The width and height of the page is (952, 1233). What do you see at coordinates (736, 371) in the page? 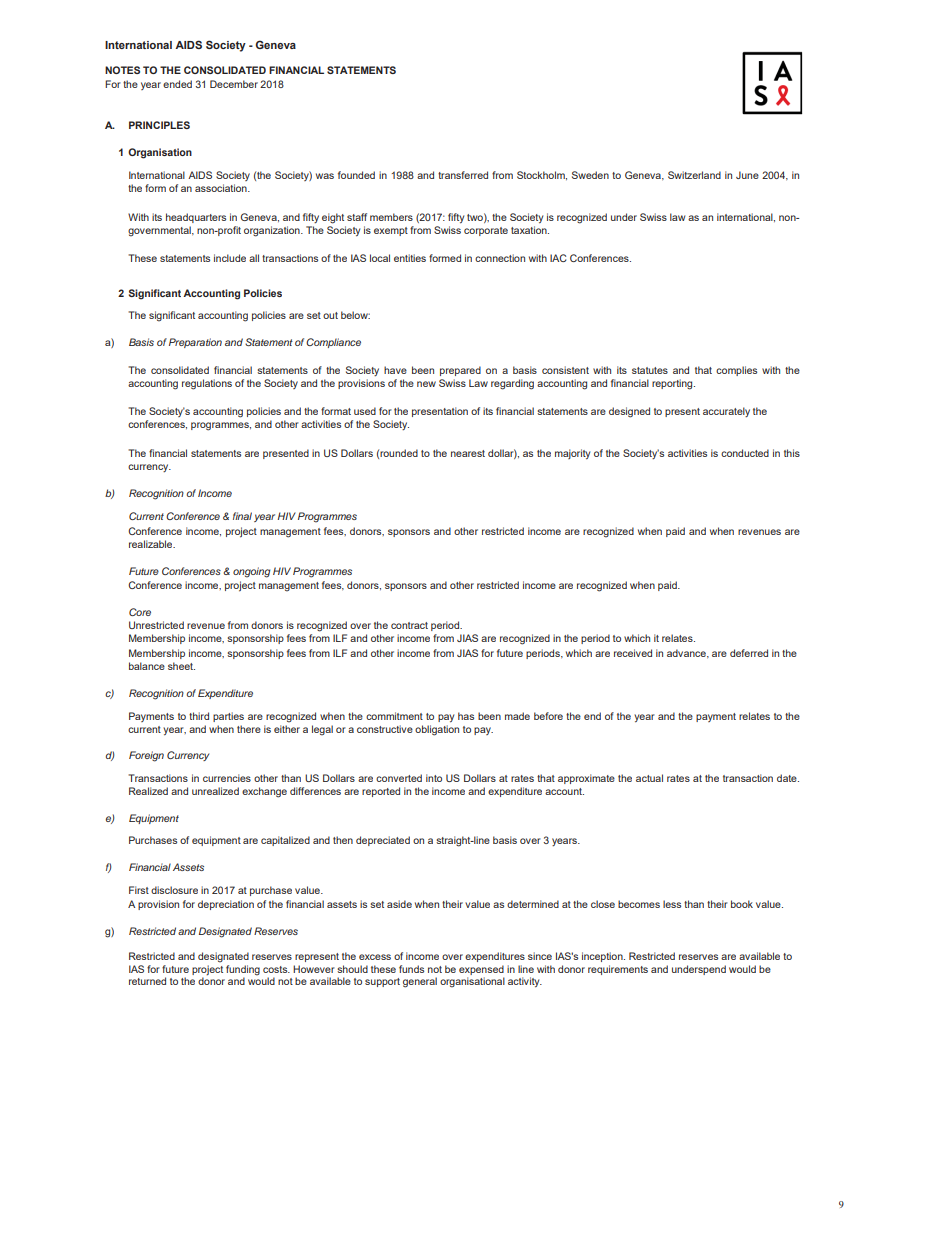
I see `complies` at bounding box center [736, 371].
